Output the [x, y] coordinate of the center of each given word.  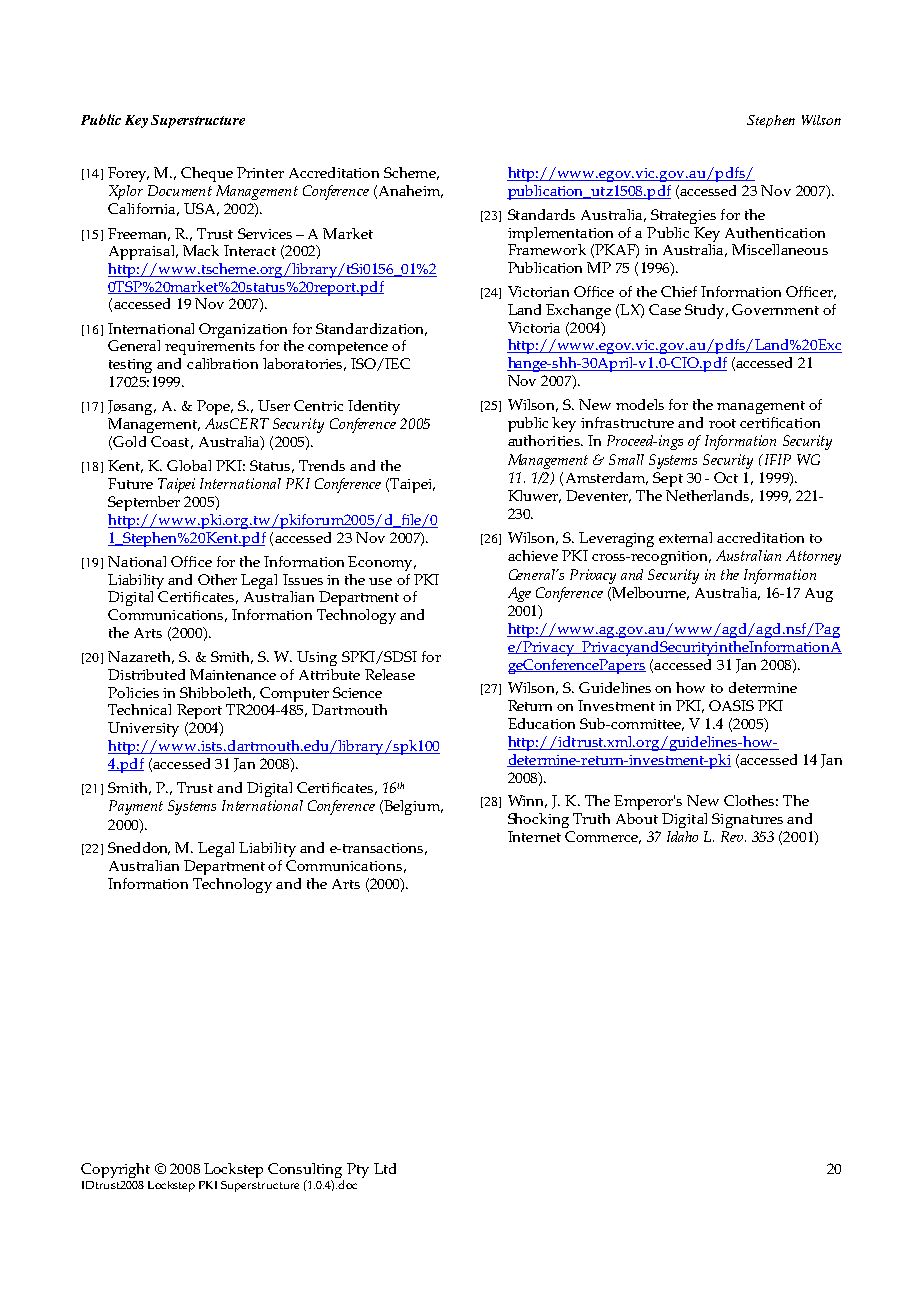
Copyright [115, 1170]
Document [180, 190]
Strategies [683, 216]
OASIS [731, 705]
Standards [541, 214]
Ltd [385, 1168]
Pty [358, 1170]
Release [390, 674]
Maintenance [233, 674]
